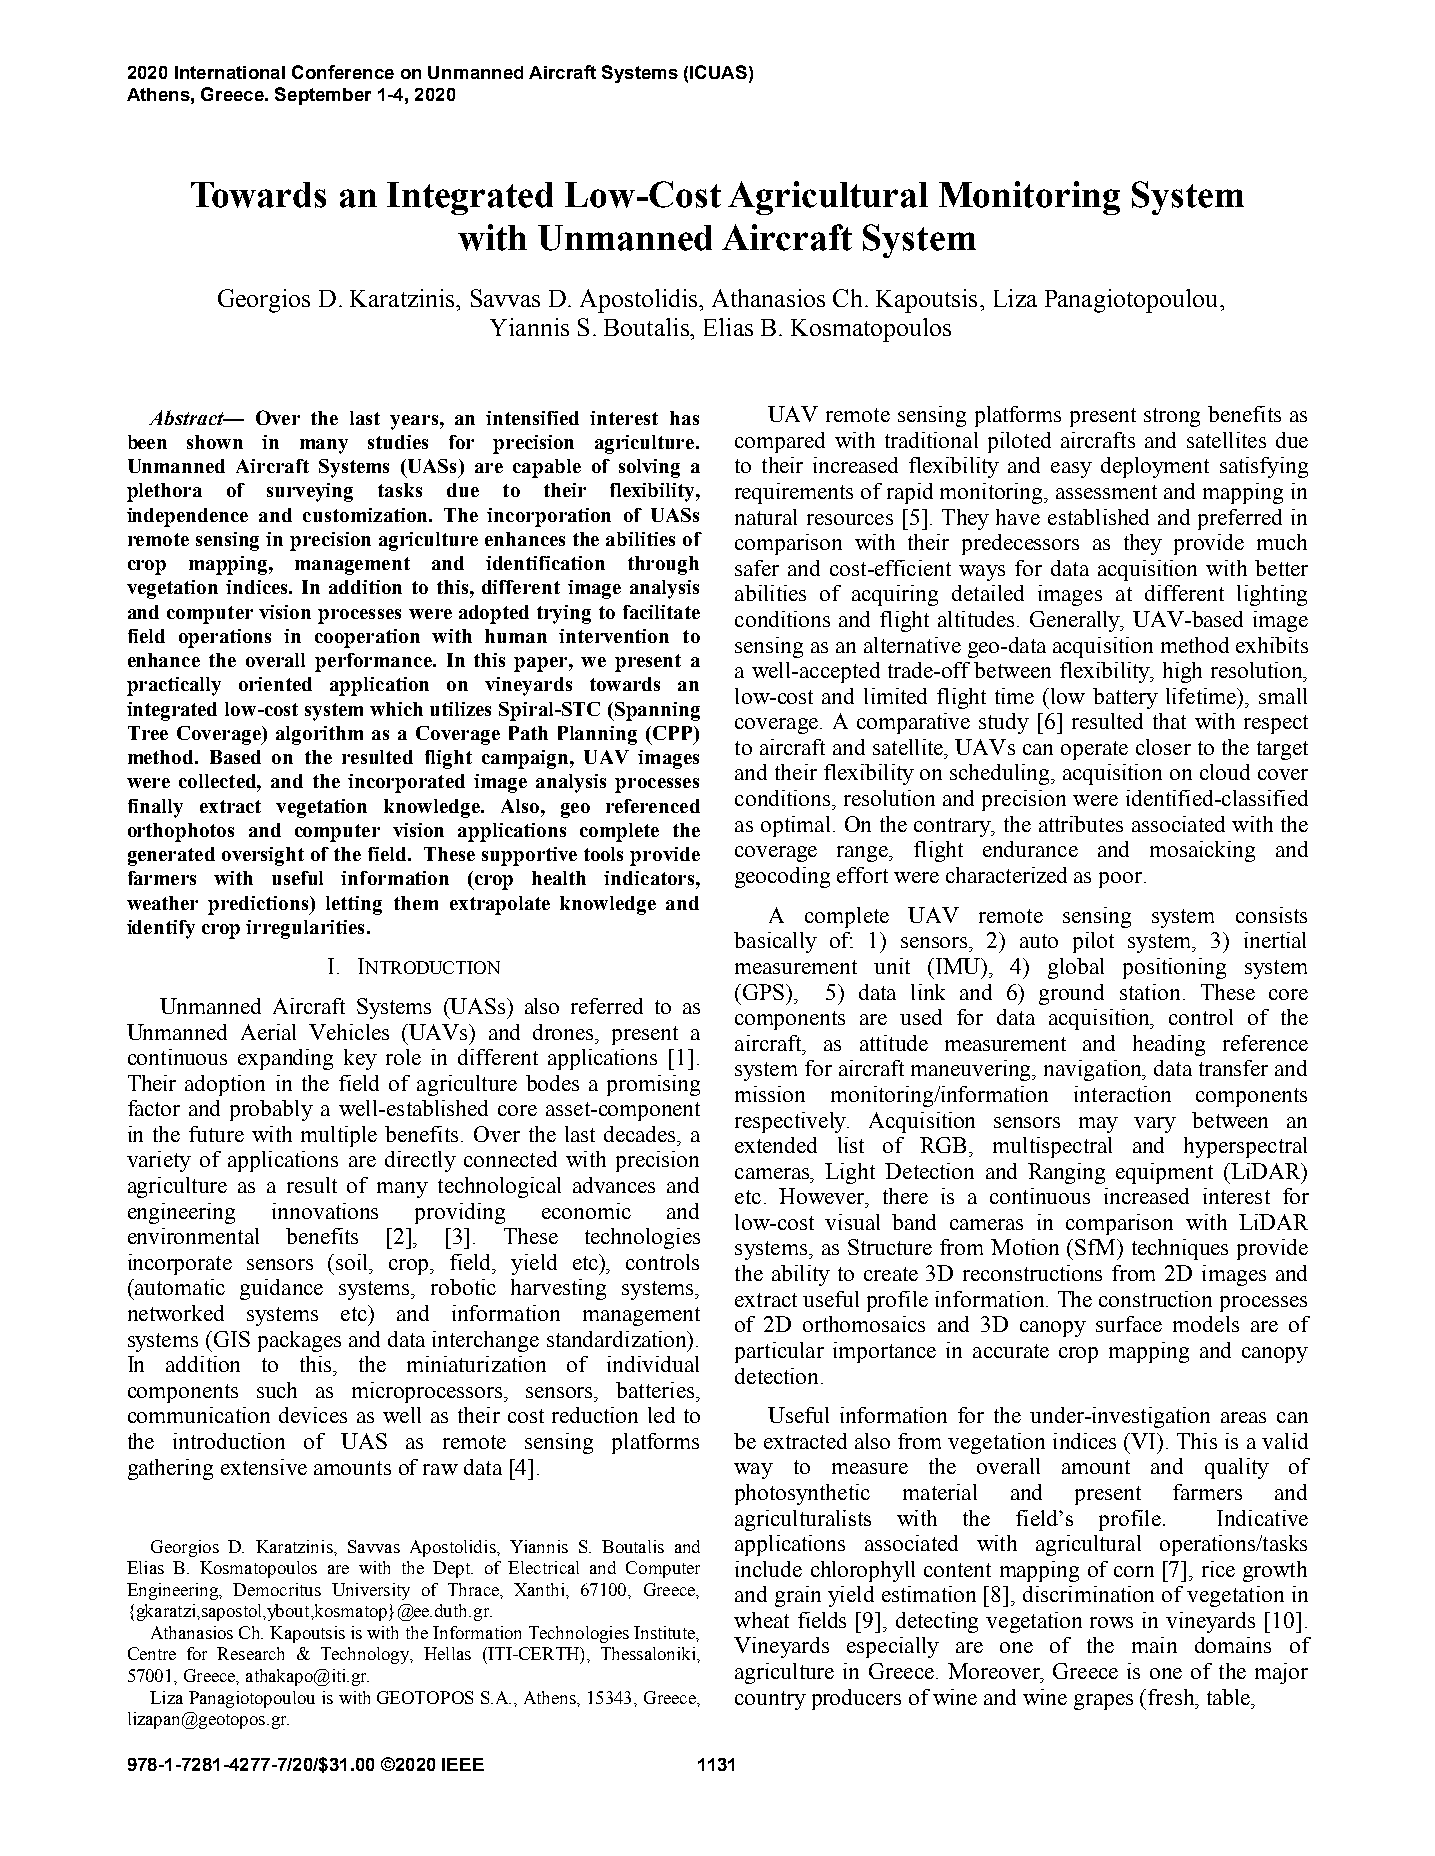 The width and height of the image is (1435, 1856). What do you see at coordinates (661, 612) in the image?
I see `facilitate` at bounding box center [661, 612].
